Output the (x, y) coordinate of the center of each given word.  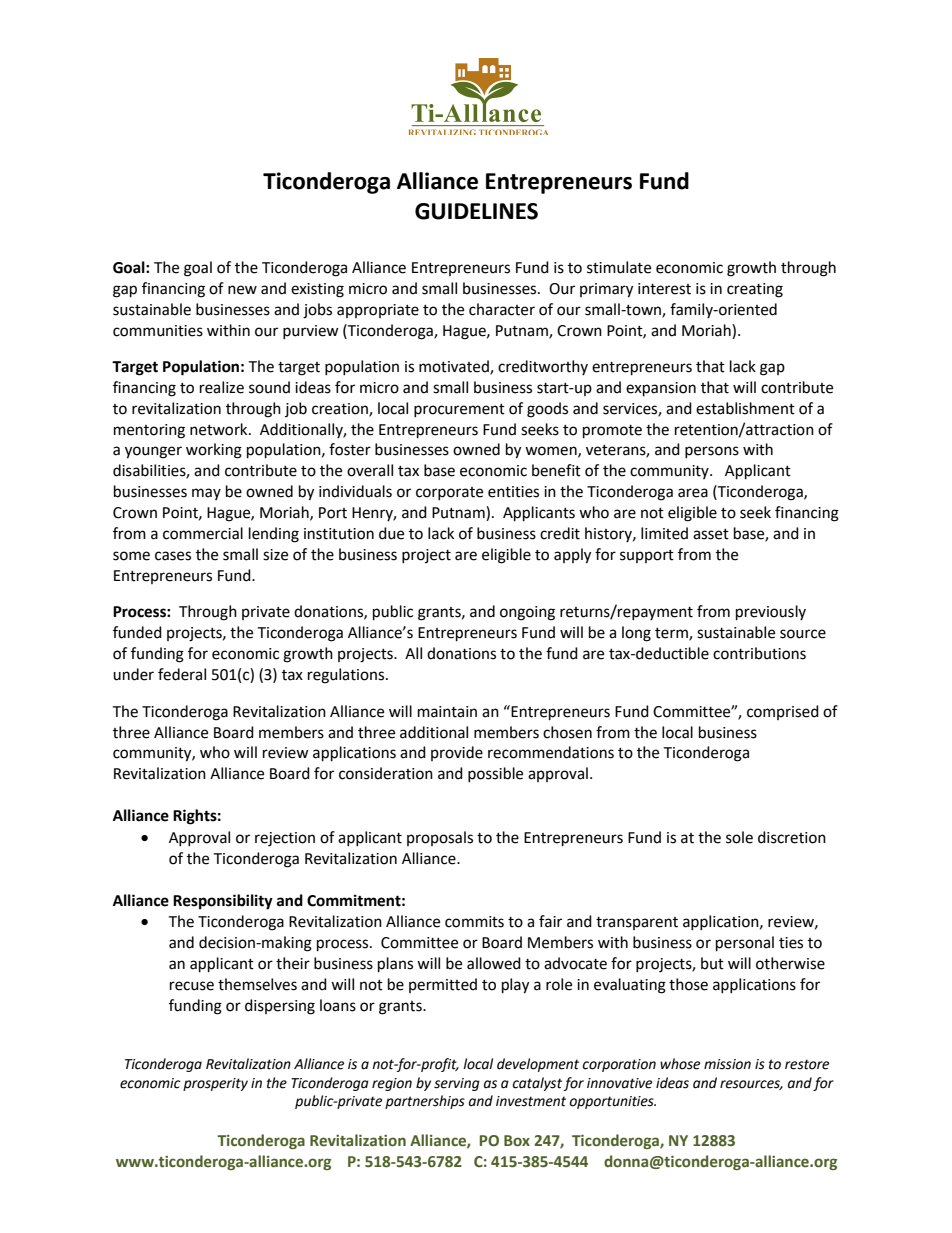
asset (711, 534)
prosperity (215, 1084)
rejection (285, 839)
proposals (440, 838)
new (242, 290)
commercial (203, 533)
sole (739, 837)
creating (755, 290)
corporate (449, 493)
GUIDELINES (476, 211)
